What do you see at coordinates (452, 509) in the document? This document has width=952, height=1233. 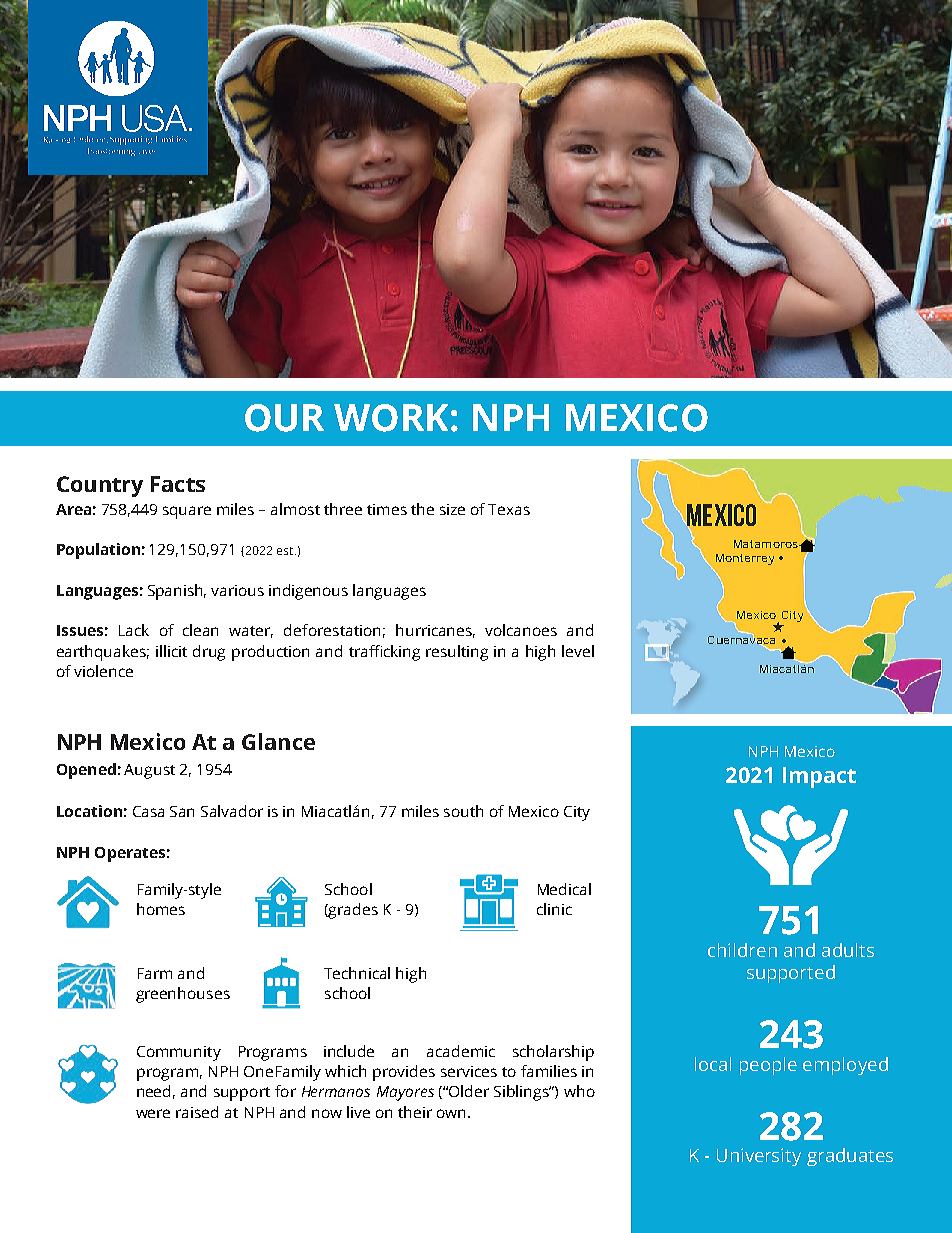 I see `size` at bounding box center [452, 509].
